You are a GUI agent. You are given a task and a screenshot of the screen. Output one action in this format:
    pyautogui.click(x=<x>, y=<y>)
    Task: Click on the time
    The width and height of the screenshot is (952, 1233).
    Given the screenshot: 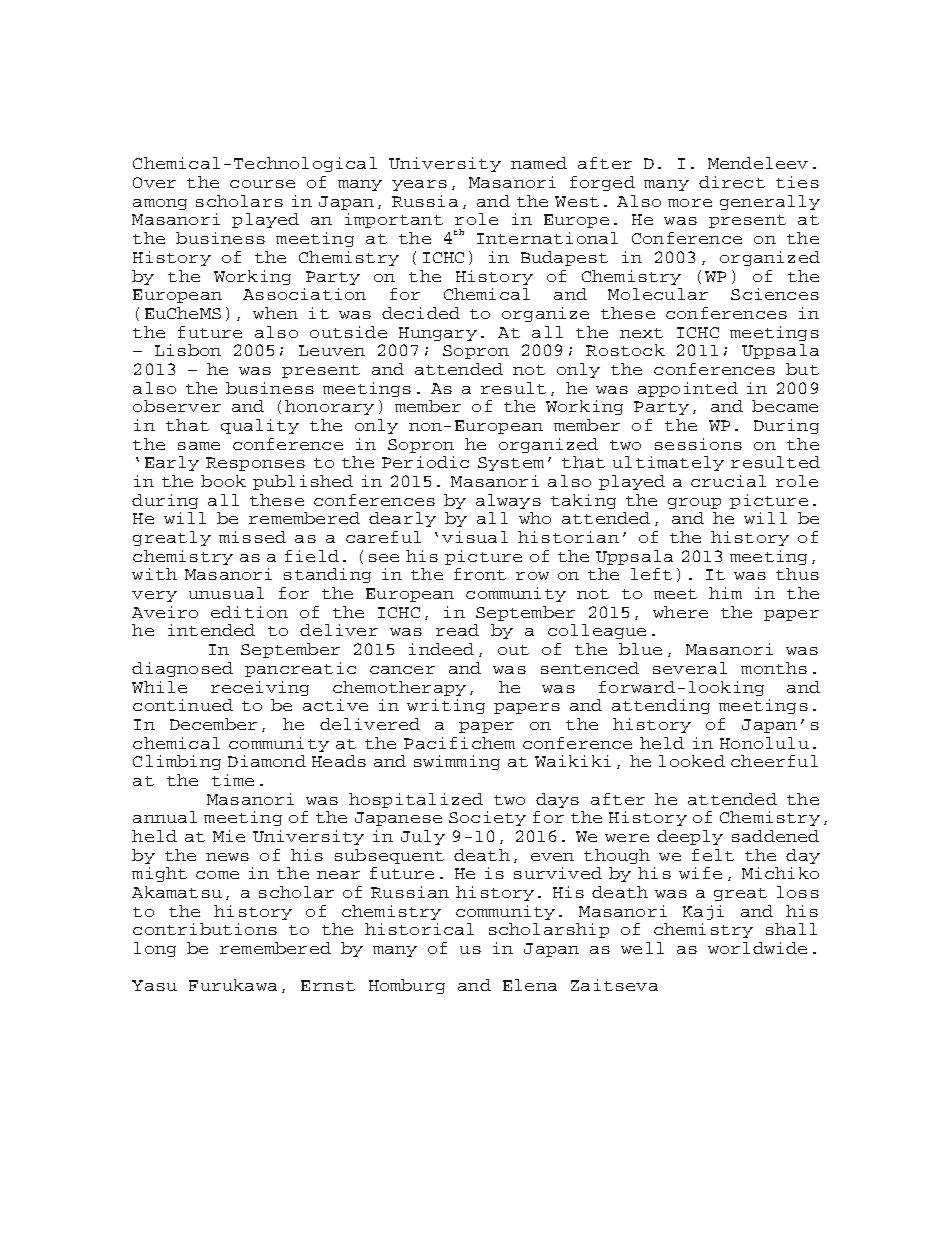 What is the action you would take?
    pyautogui.click(x=233, y=780)
